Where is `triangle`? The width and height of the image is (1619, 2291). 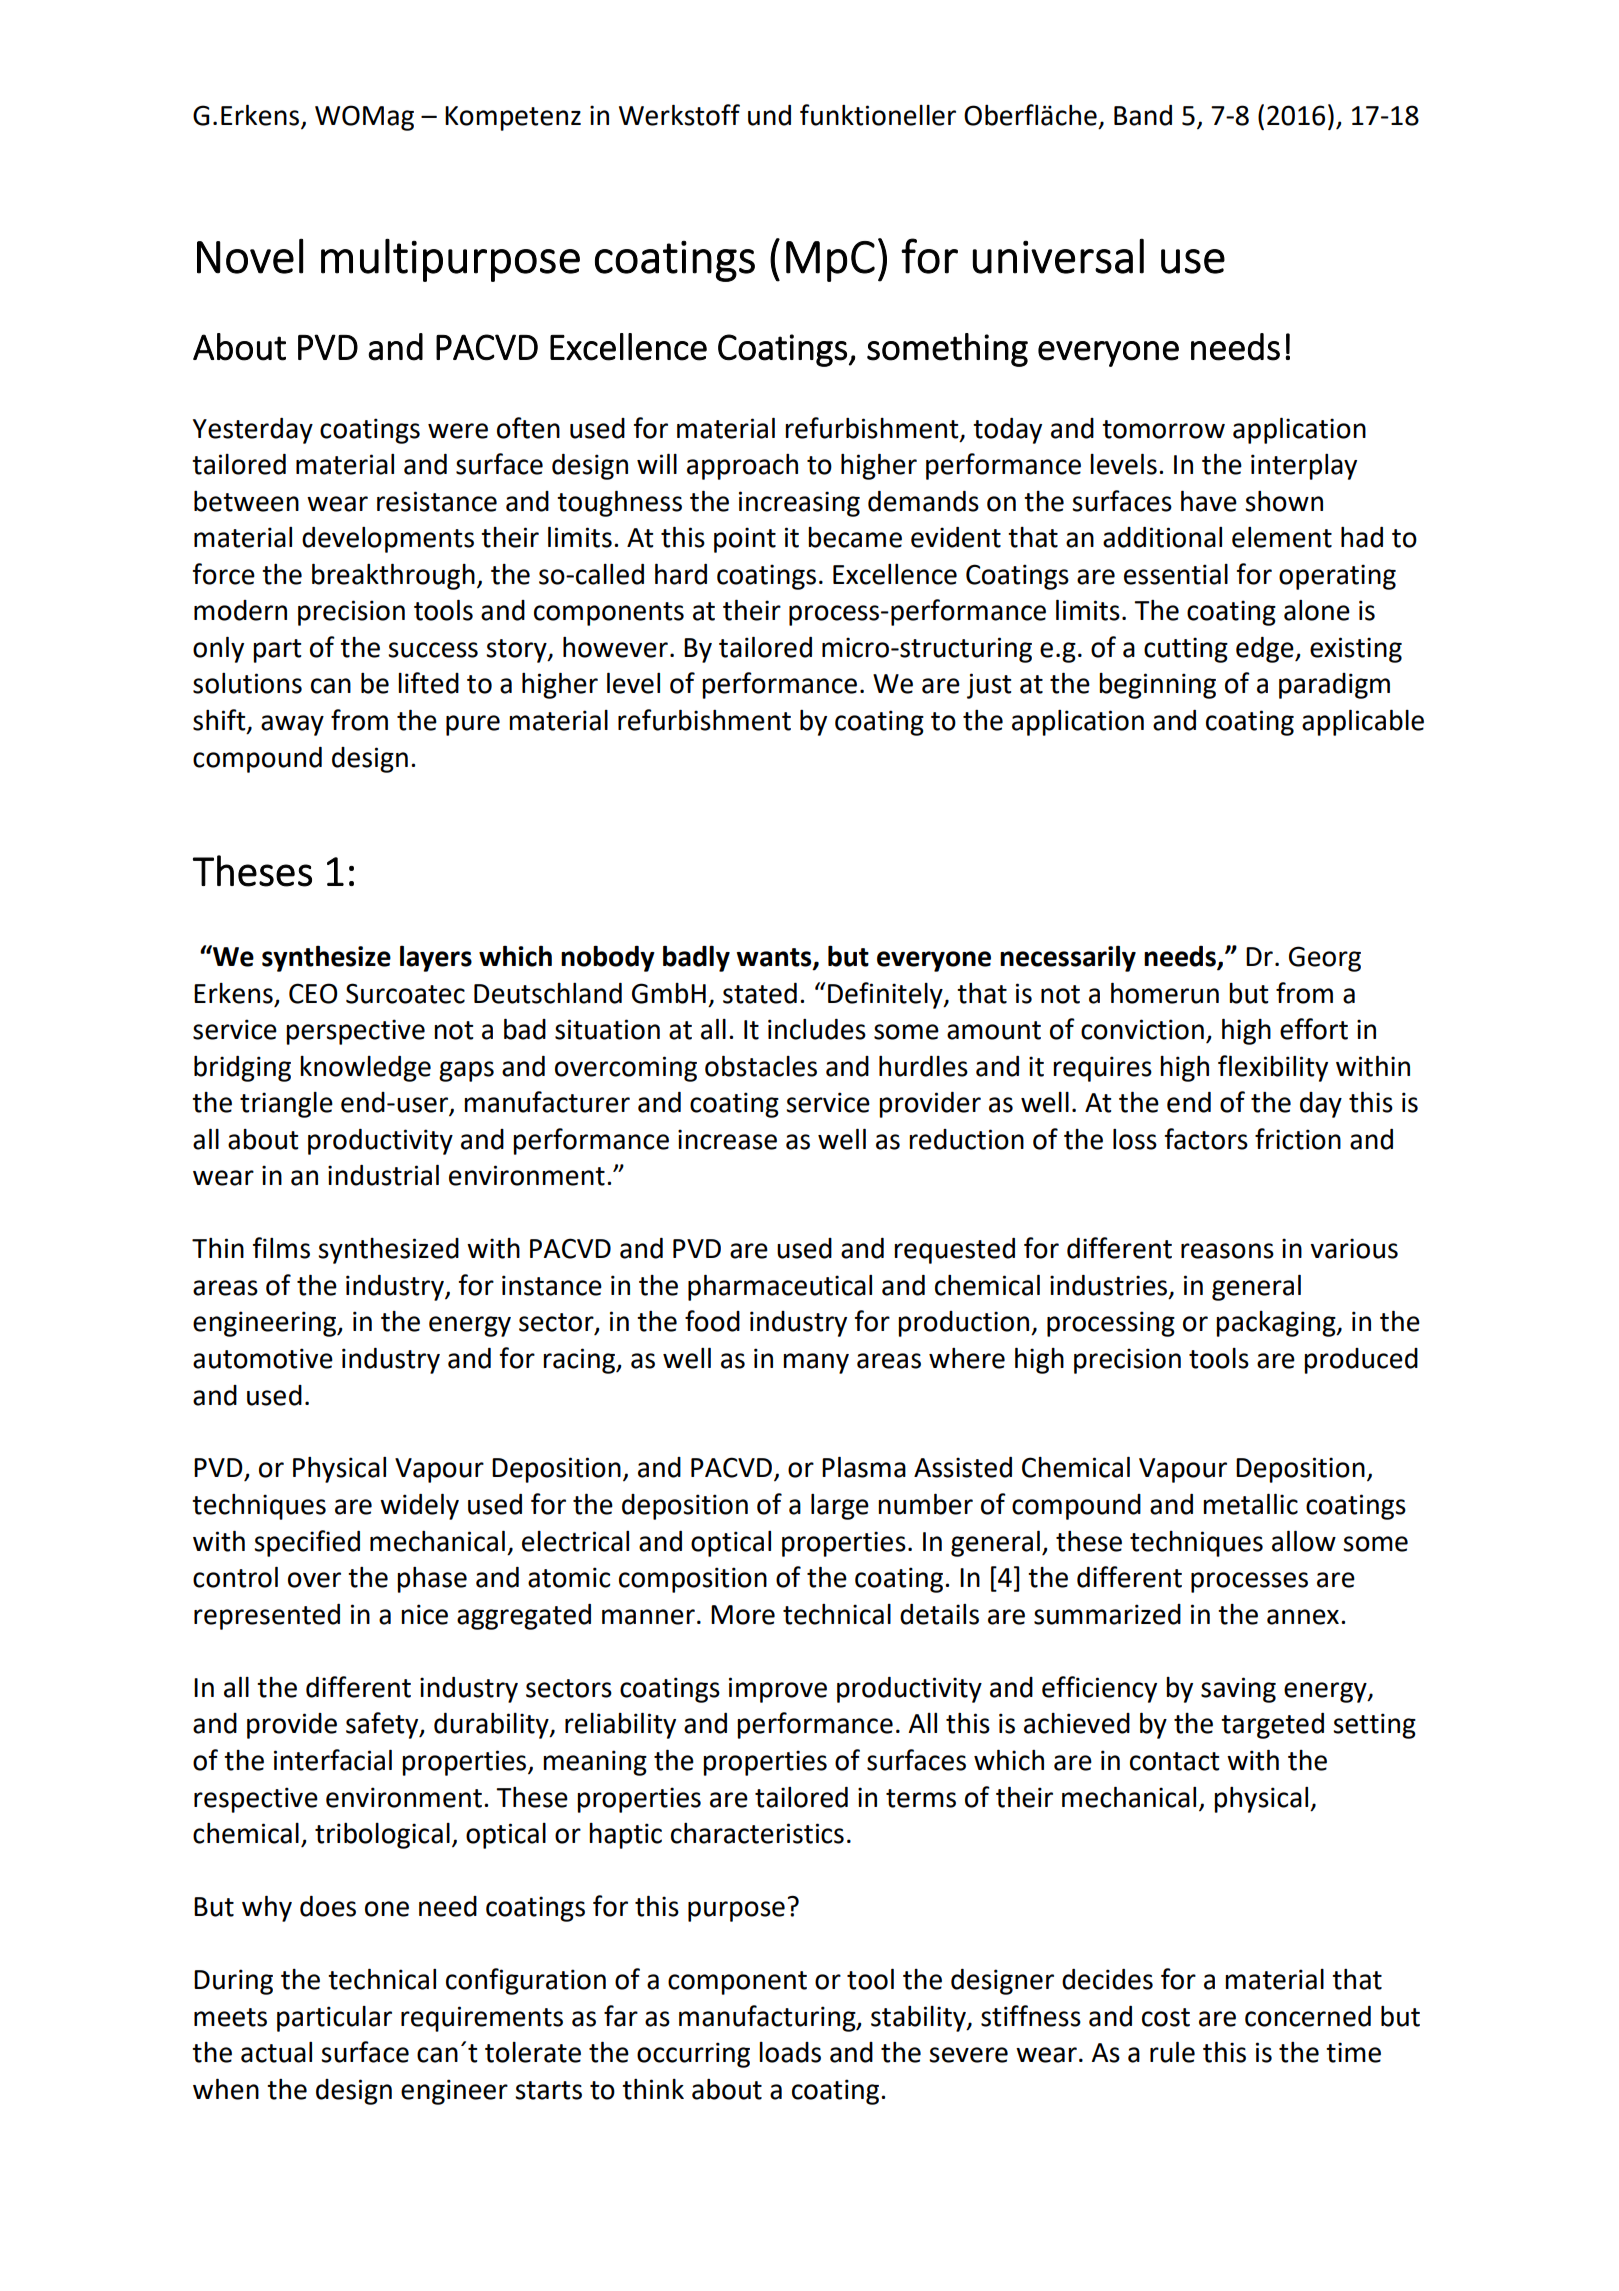 triangle is located at coordinates (286, 1105).
